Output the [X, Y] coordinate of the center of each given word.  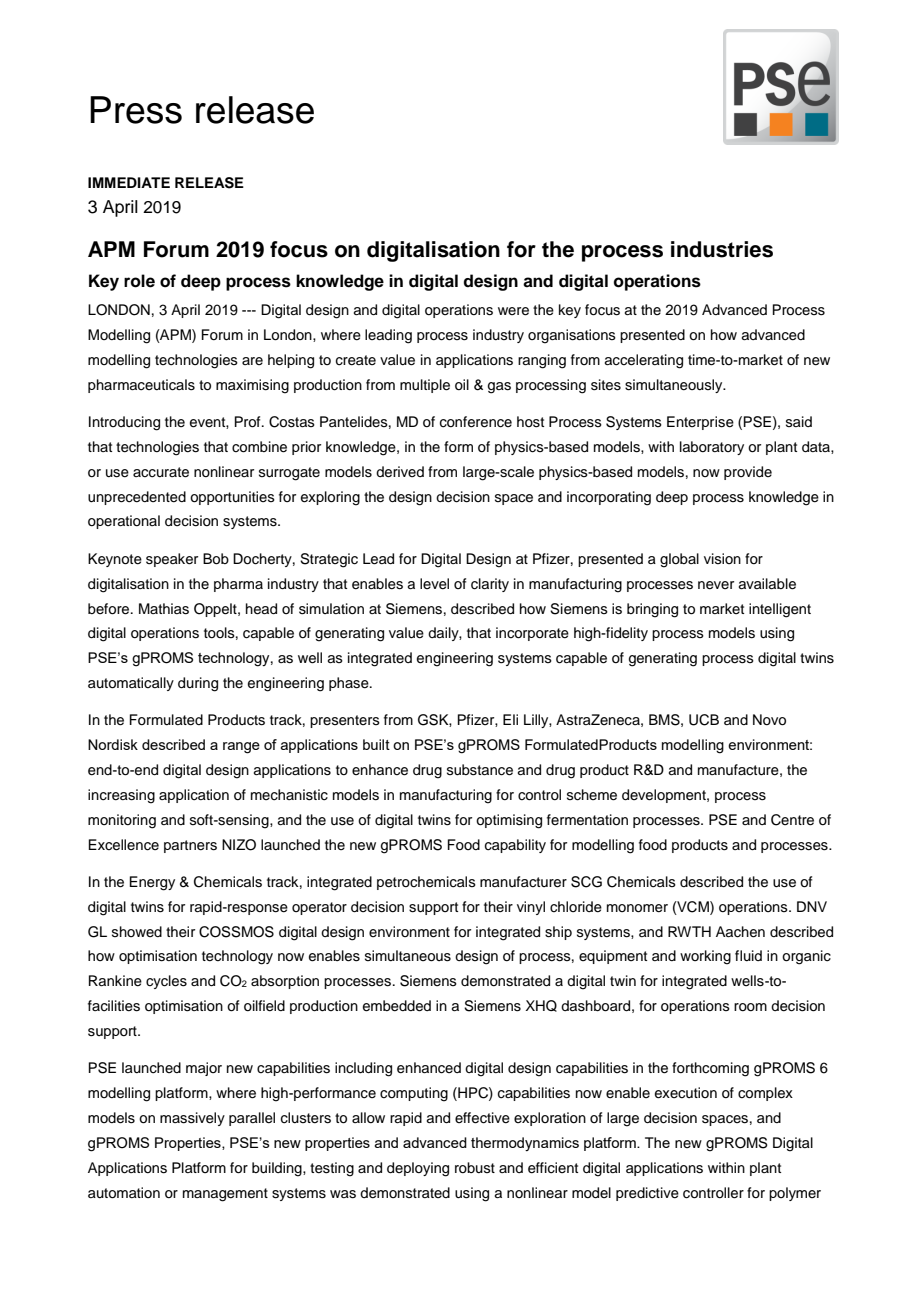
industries [722, 249]
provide [748, 473]
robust [475, 1167]
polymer [795, 1194]
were [513, 311]
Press [136, 110]
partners [190, 846]
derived [400, 472]
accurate [161, 472]
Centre [792, 820]
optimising [509, 821]
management [225, 1195]
